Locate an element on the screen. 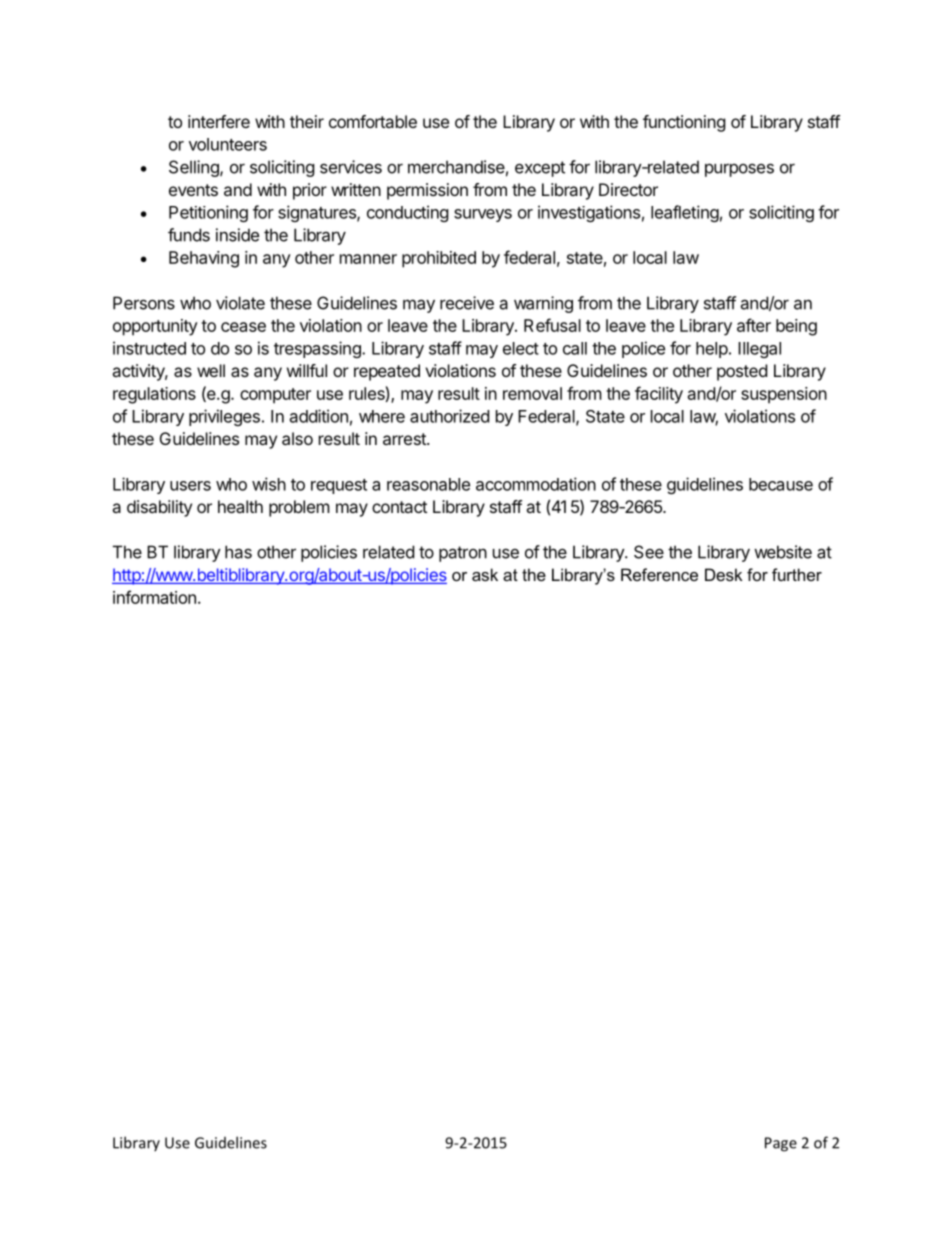  because is located at coordinates (781, 484).
